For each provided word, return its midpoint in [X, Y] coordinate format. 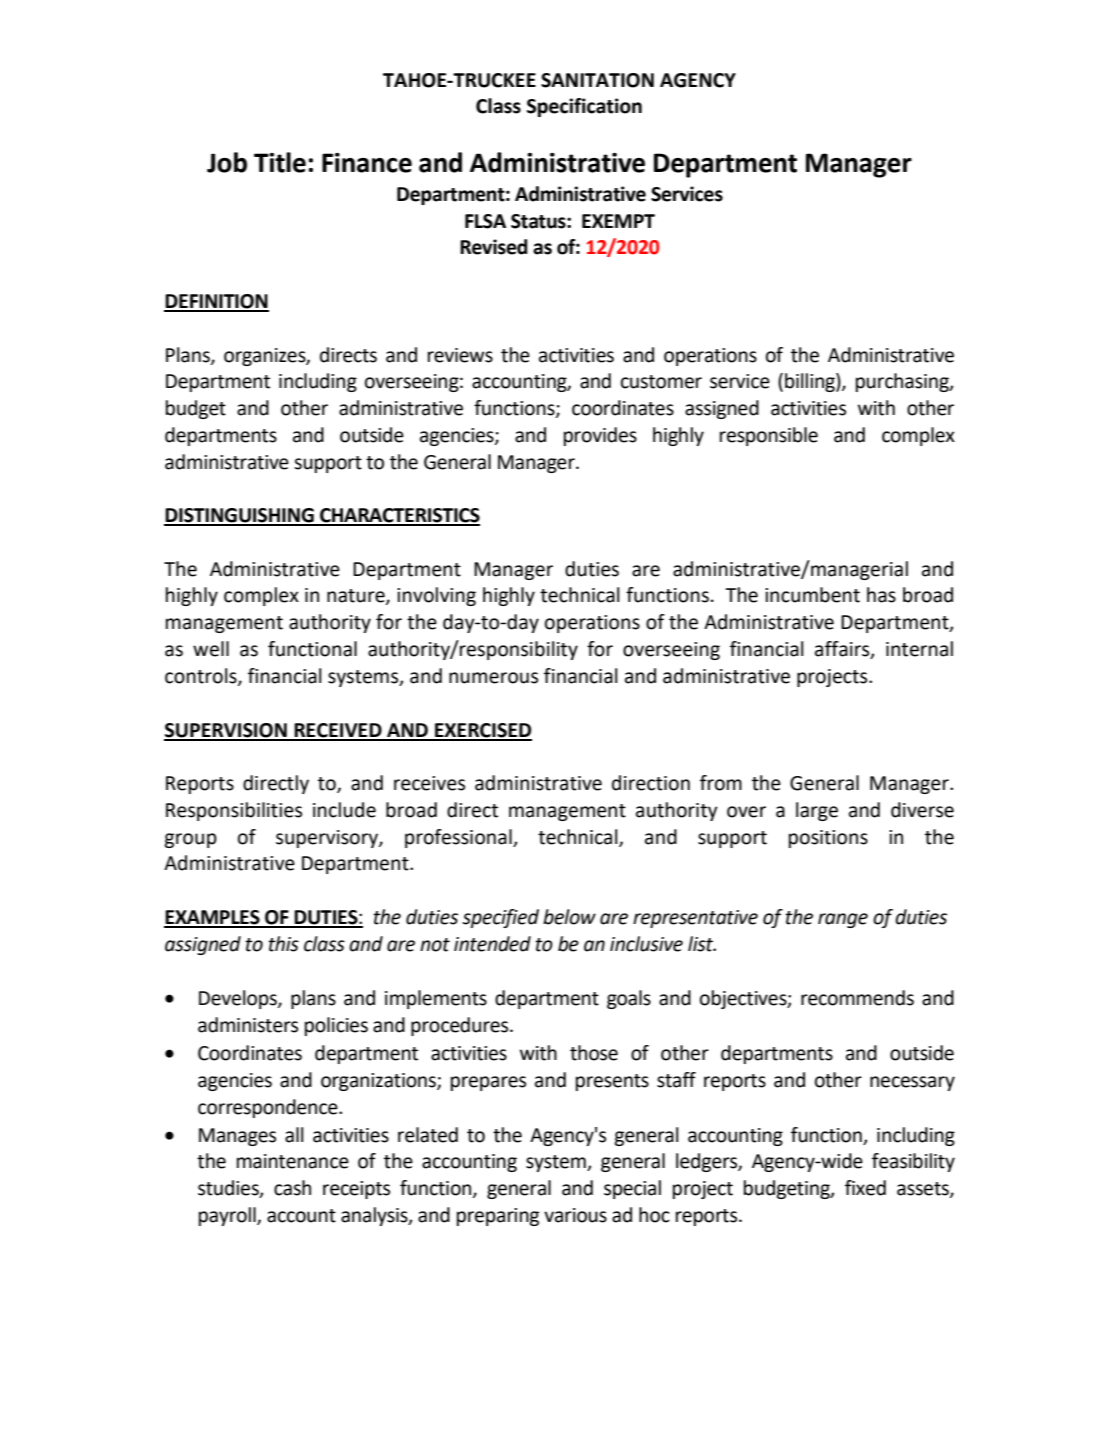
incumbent [812, 595]
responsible [769, 436]
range [843, 920]
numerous [493, 678]
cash [292, 1188]
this [283, 944]
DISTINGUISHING [240, 516]
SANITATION [597, 80]
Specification [584, 107]
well [211, 649]
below [569, 917]
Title [280, 162]
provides [600, 436]
